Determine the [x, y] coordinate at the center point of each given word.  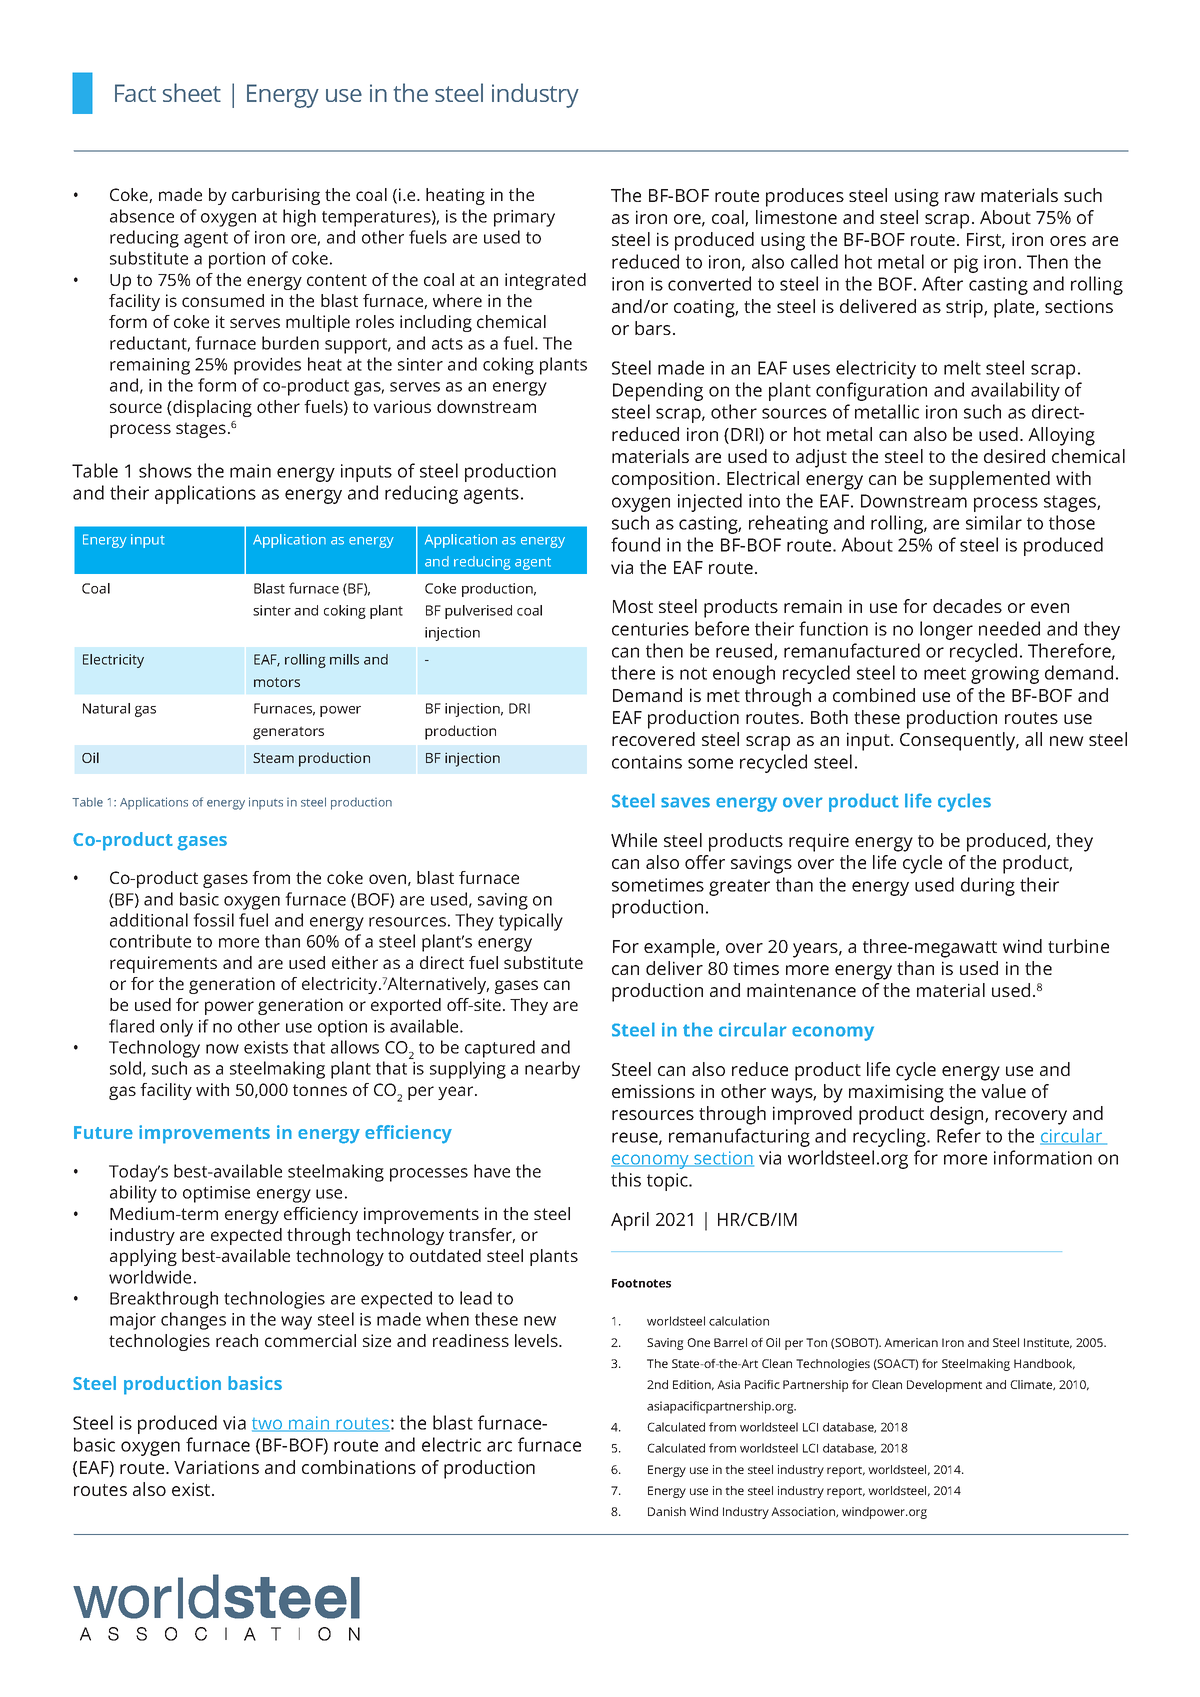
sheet [192, 92]
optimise [216, 1194]
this [626, 1179]
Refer [959, 1135]
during [988, 886]
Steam [273, 758]
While [634, 840]
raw [960, 197]
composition [663, 480]
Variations [216, 1467]
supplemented [989, 480]
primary [524, 218]
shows [165, 470]
